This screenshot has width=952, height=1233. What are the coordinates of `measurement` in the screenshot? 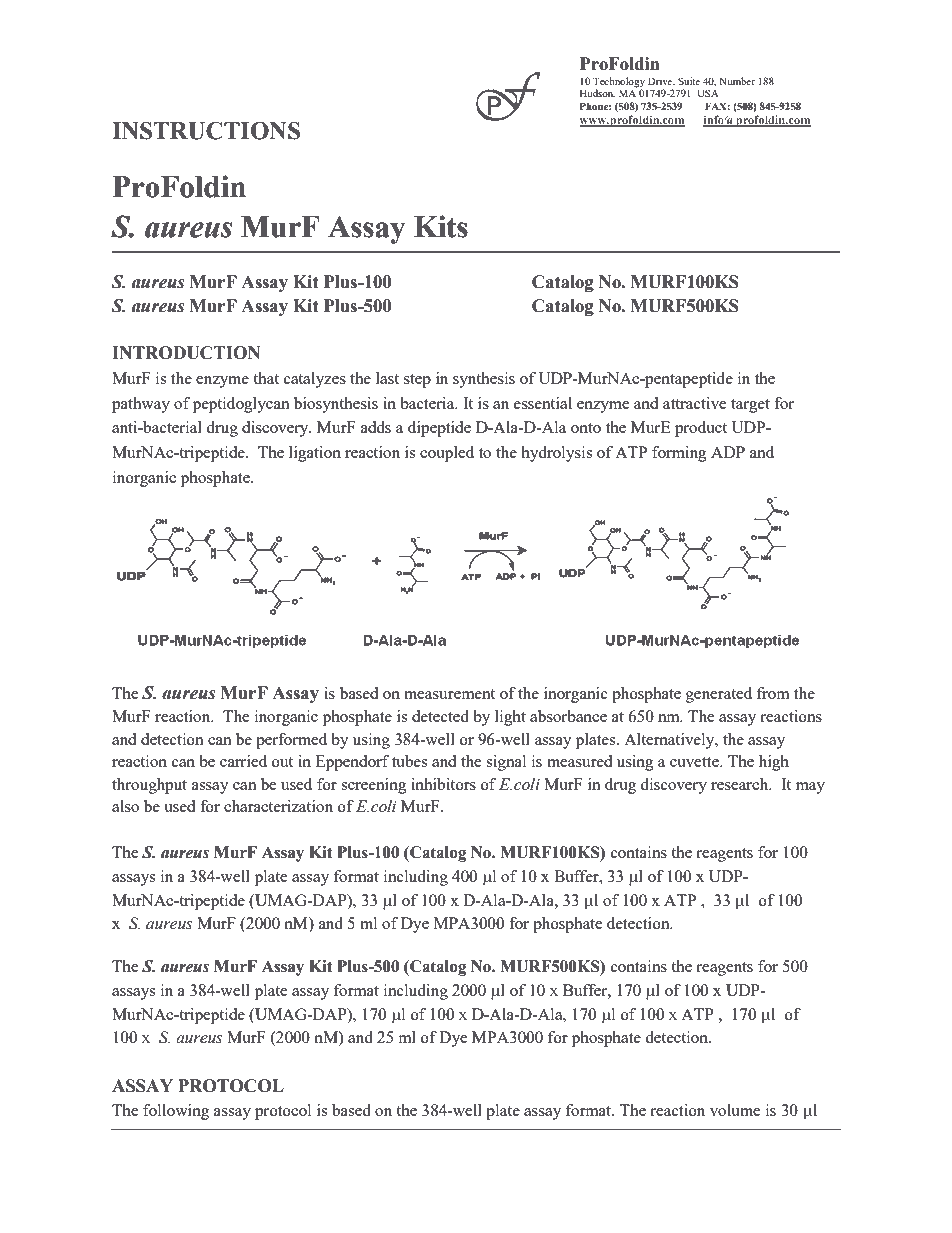 It's located at (449, 694).
